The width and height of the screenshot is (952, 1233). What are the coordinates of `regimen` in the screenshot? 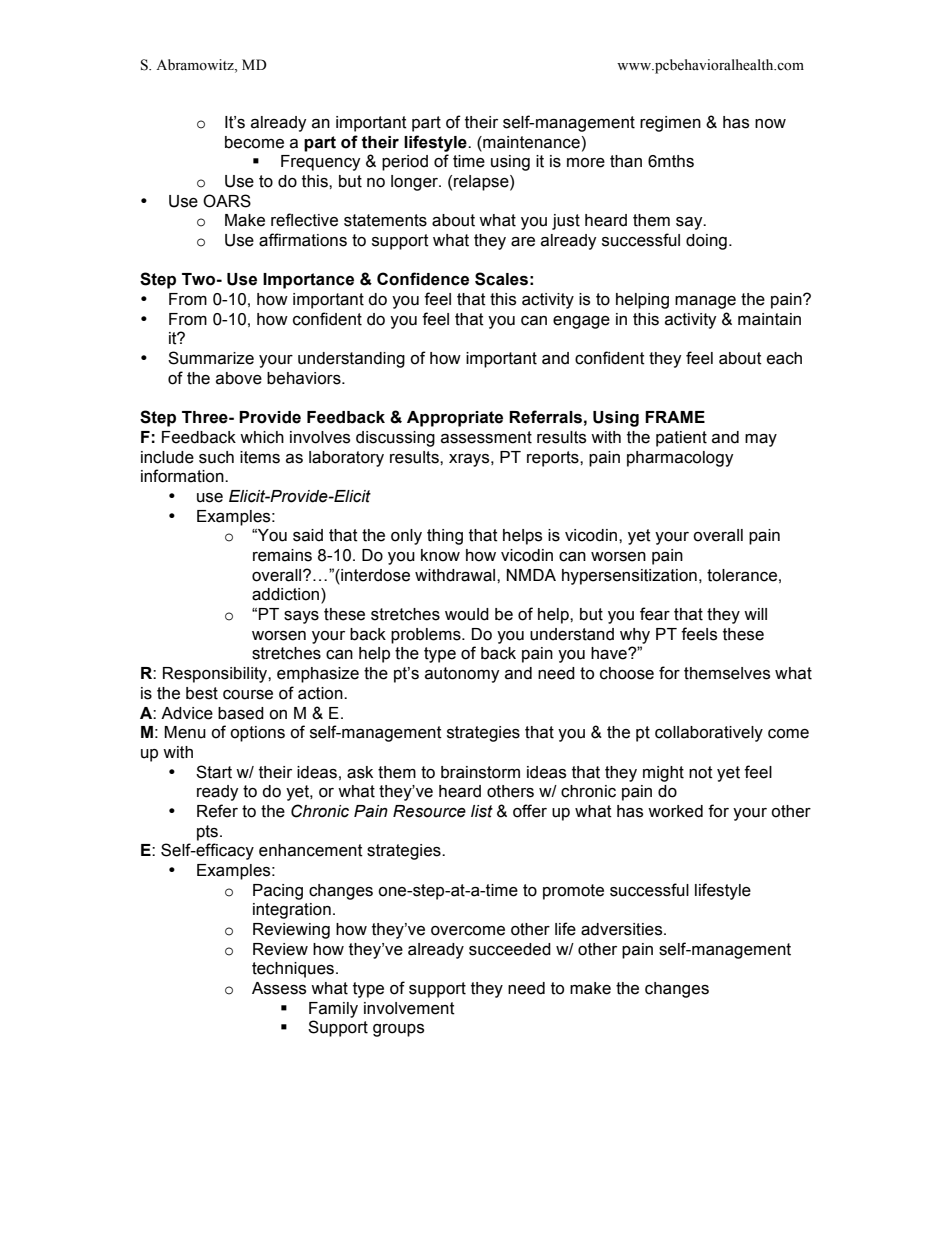 It's located at (670, 124).
